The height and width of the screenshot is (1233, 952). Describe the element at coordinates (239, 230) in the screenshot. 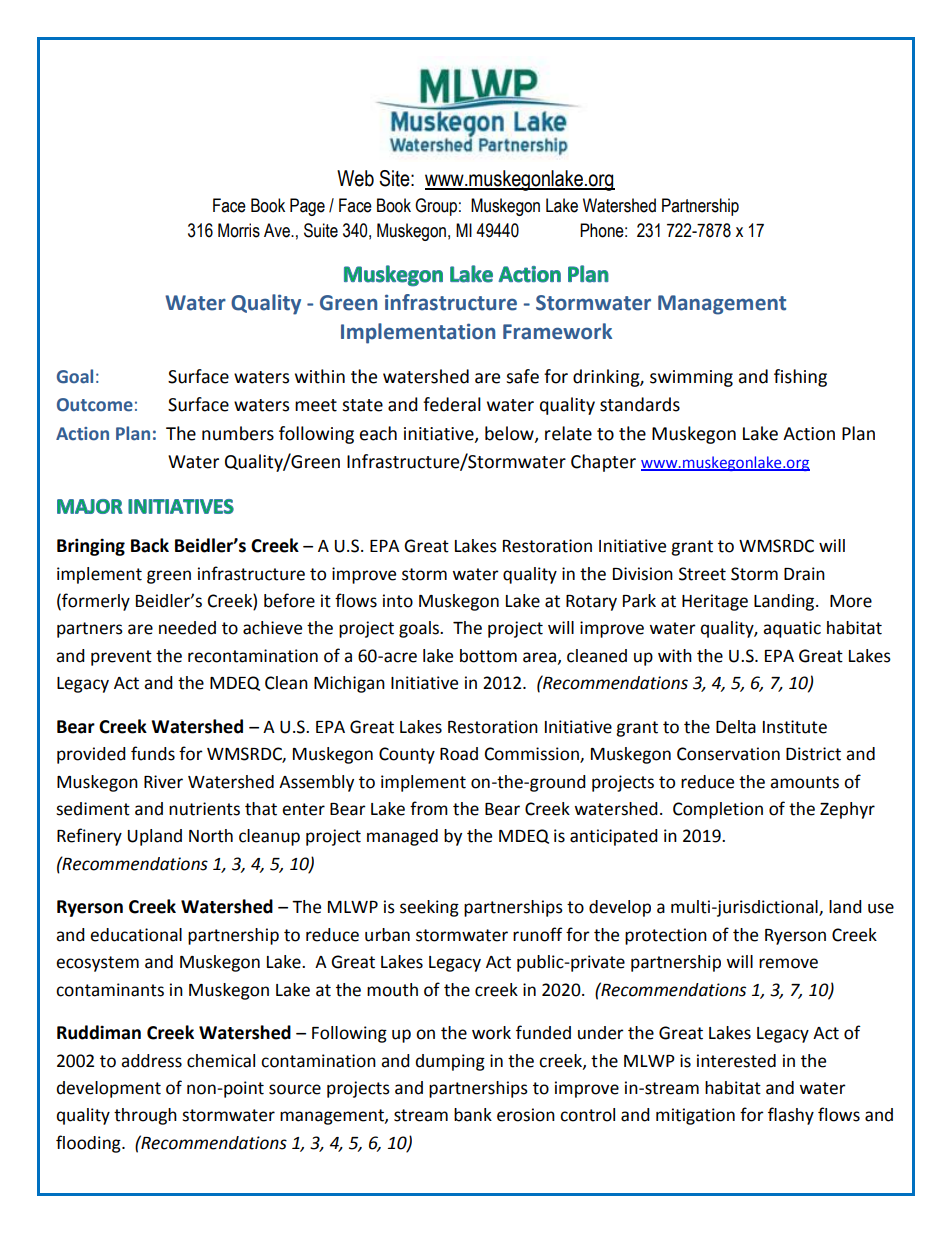

I see `Morris` at that location.
